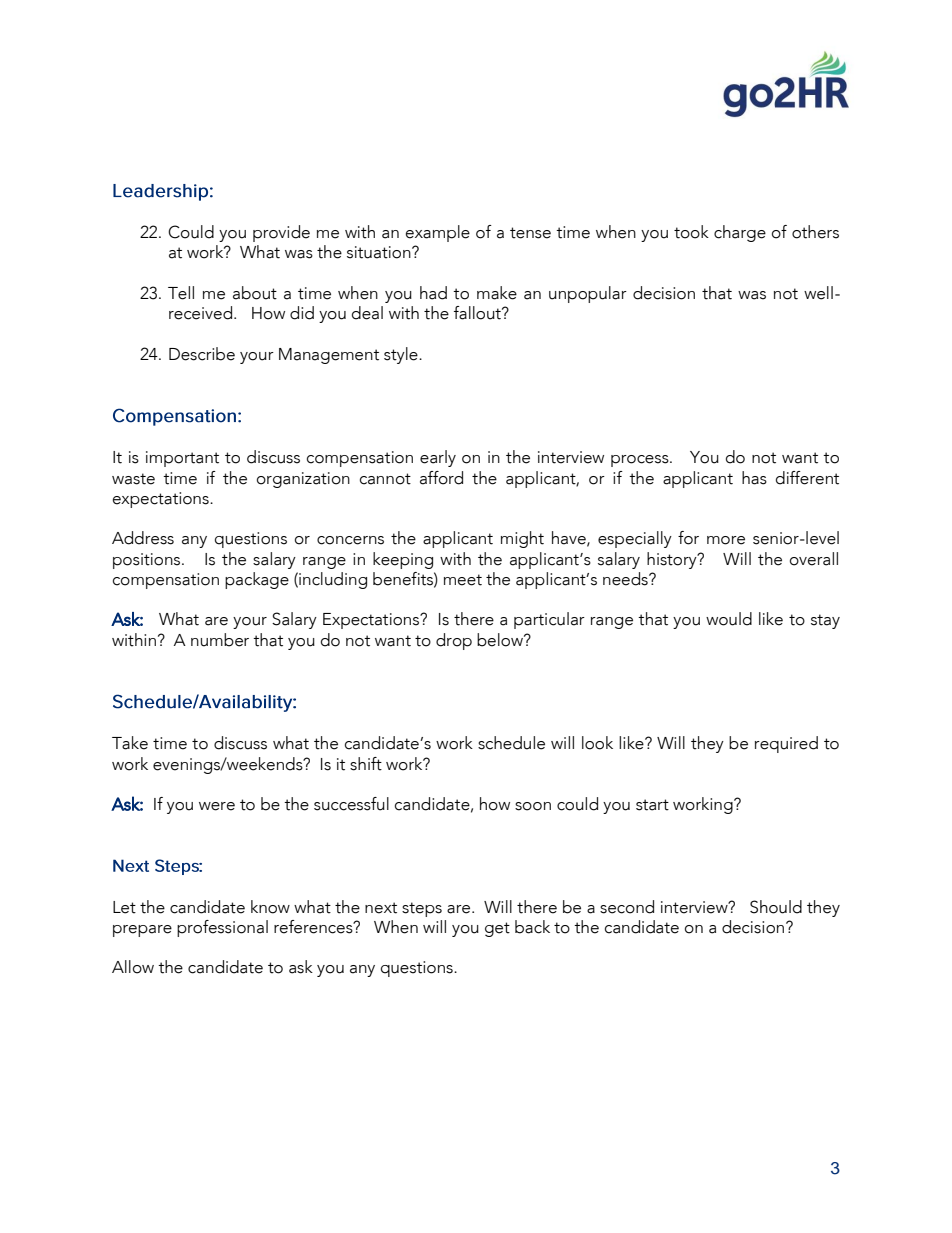 This screenshot has width=952, height=1233. I want to click on would, so click(729, 619).
